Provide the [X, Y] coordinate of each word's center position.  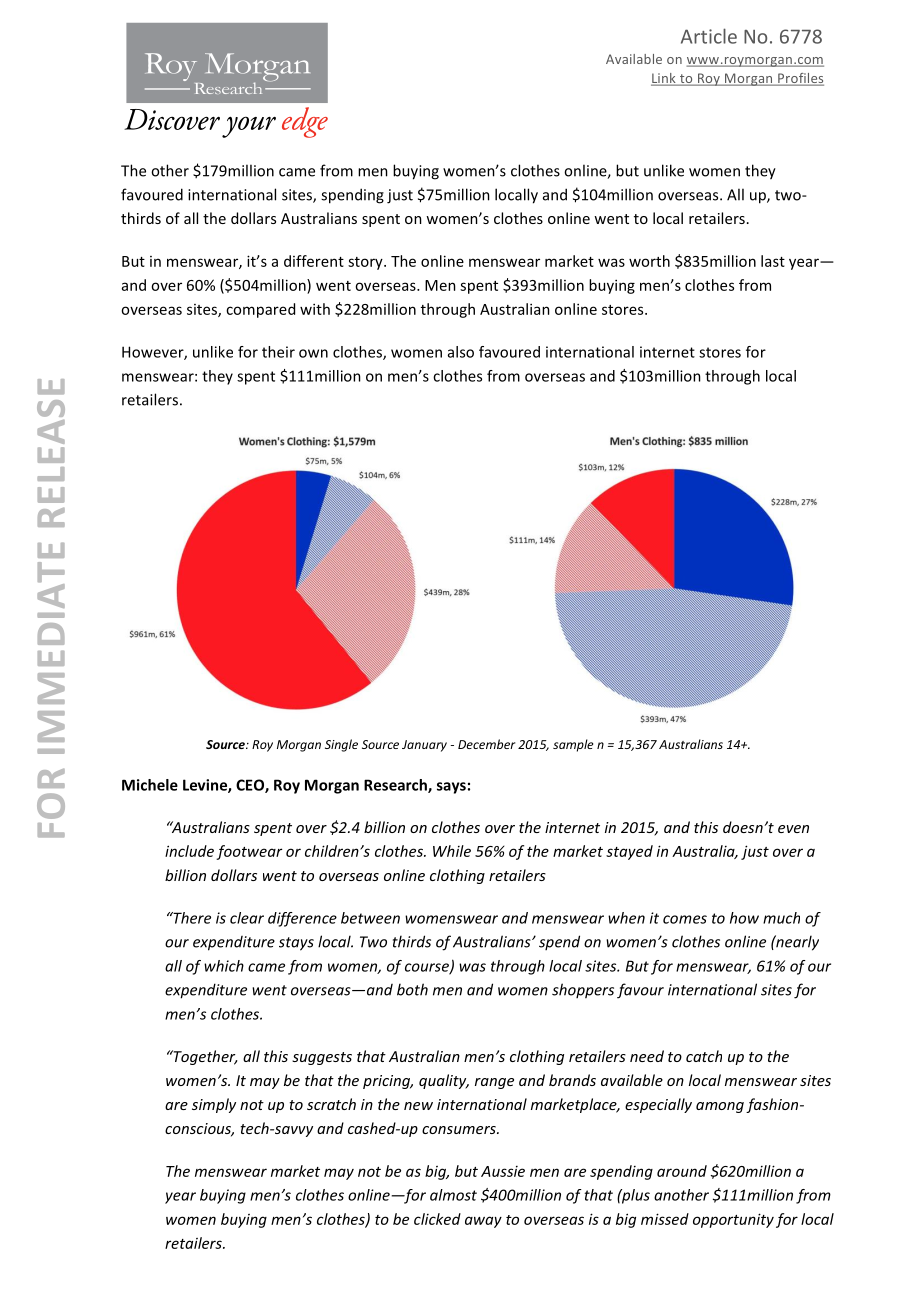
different [314, 261]
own [313, 353]
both [412, 989]
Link [664, 79]
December [487, 744]
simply [214, 1105]
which [224, 966]
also [461, 352]
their [278, 352]
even [793, 829]
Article [709, 36]
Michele [150, 785]
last [773, 261]
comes [685, 919]
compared [260, 310]
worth [649, 261]
